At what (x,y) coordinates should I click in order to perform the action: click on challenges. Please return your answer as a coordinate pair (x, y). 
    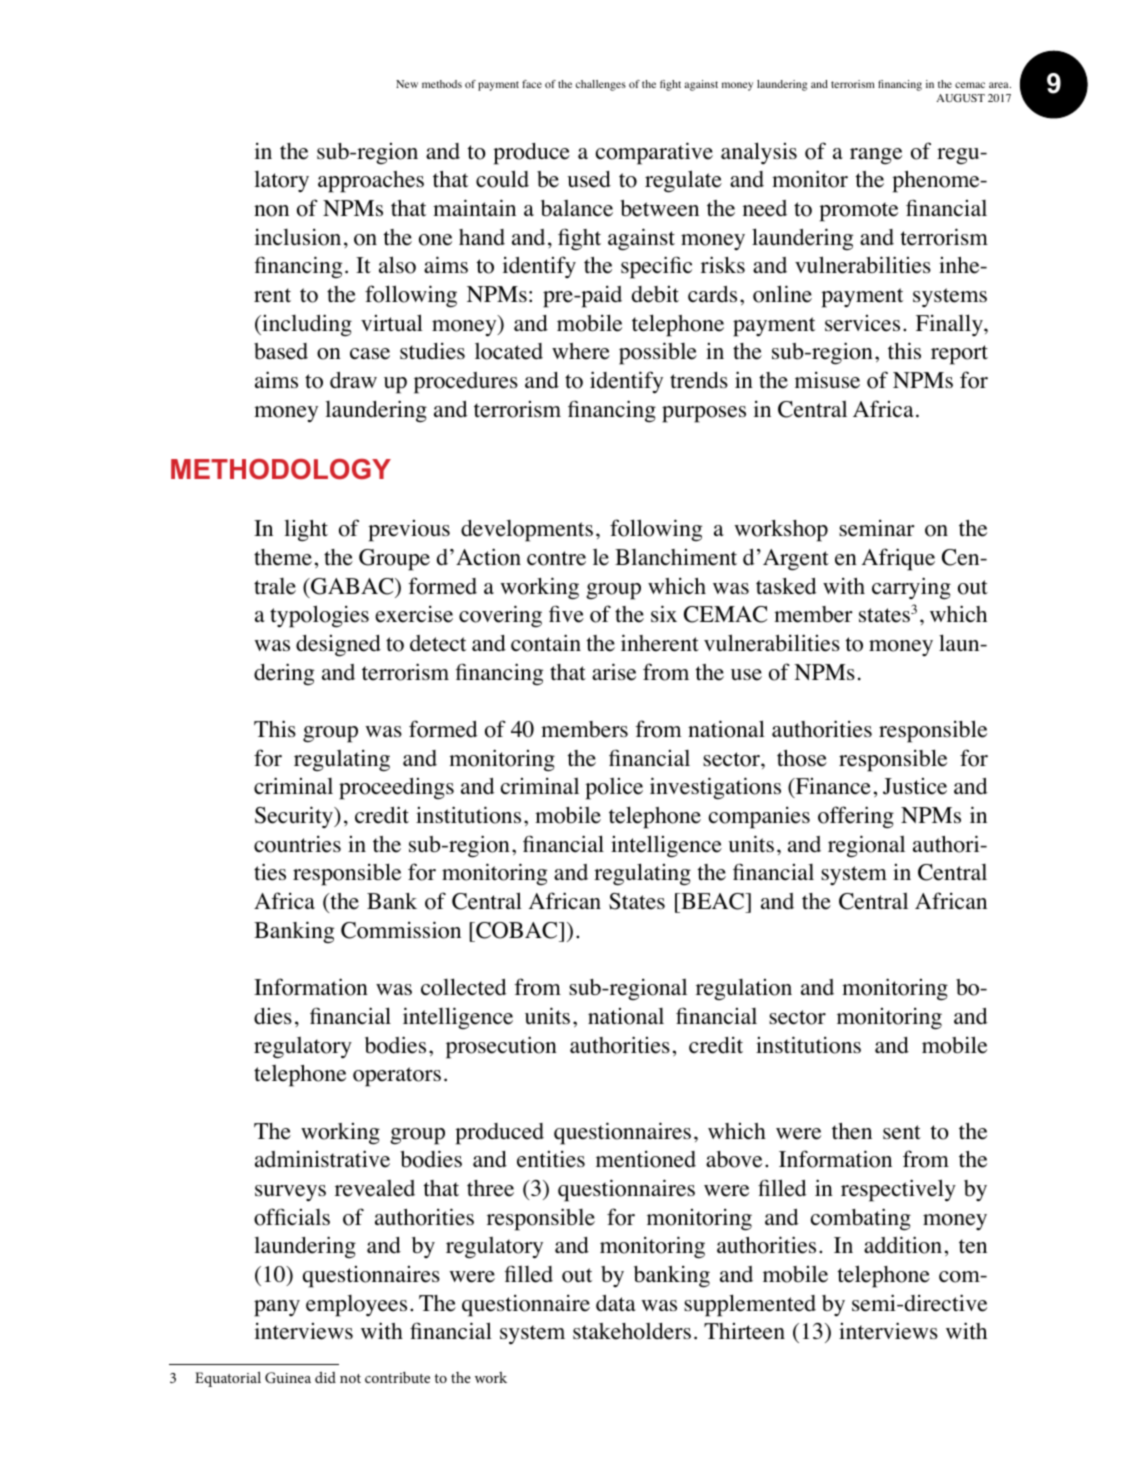
    Looking at the image, I should click on (601, 85).
